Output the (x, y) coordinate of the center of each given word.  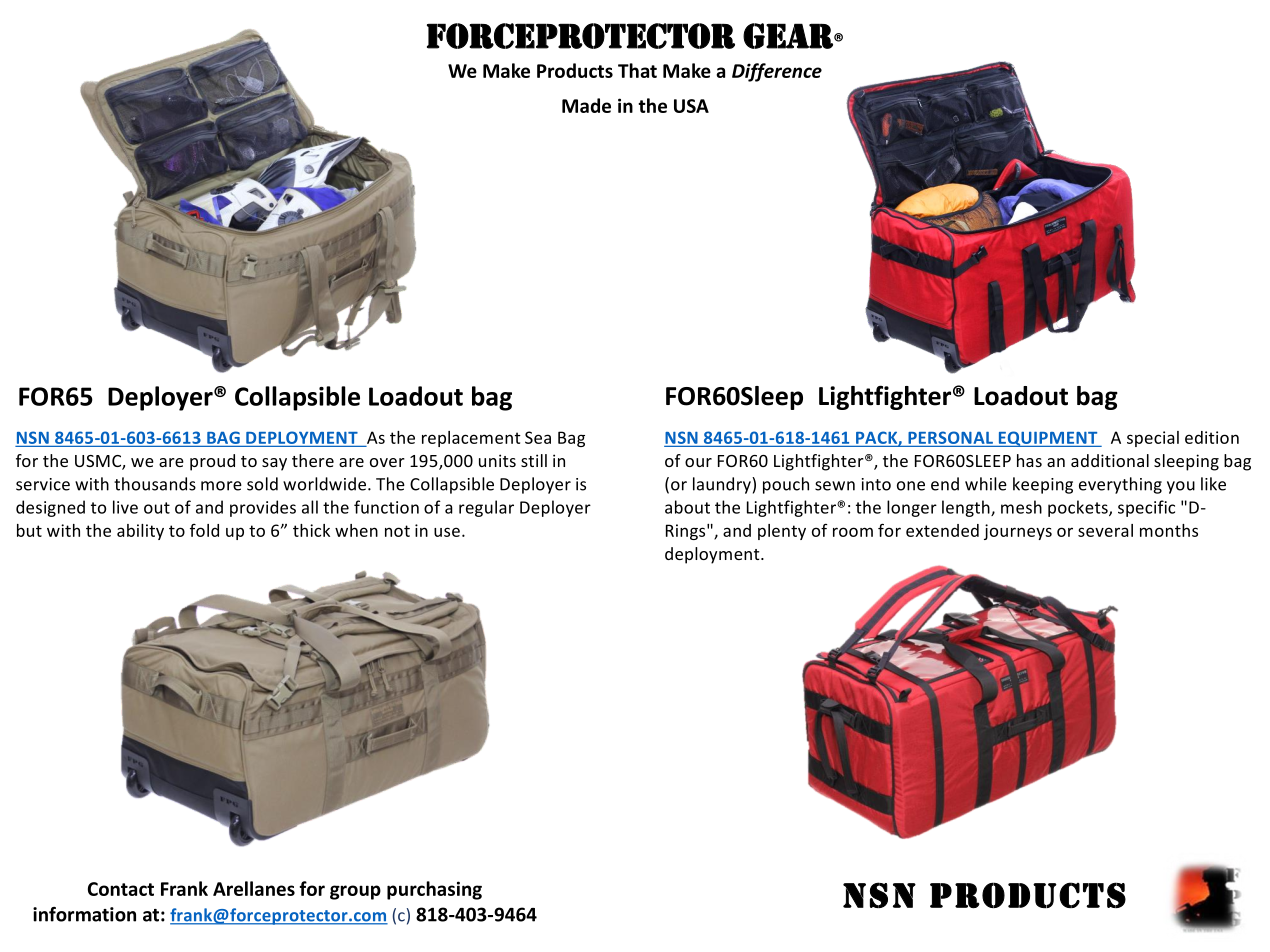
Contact (121, 889)
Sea (538, 437)
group (355, 892)
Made (586, 105)
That (637, 70)
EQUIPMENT (1048, 439)
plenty (782, 532)
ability (140, 532)
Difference (777, 72)
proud (212, 462)
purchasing (434, 890)
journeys (1018, 532)
